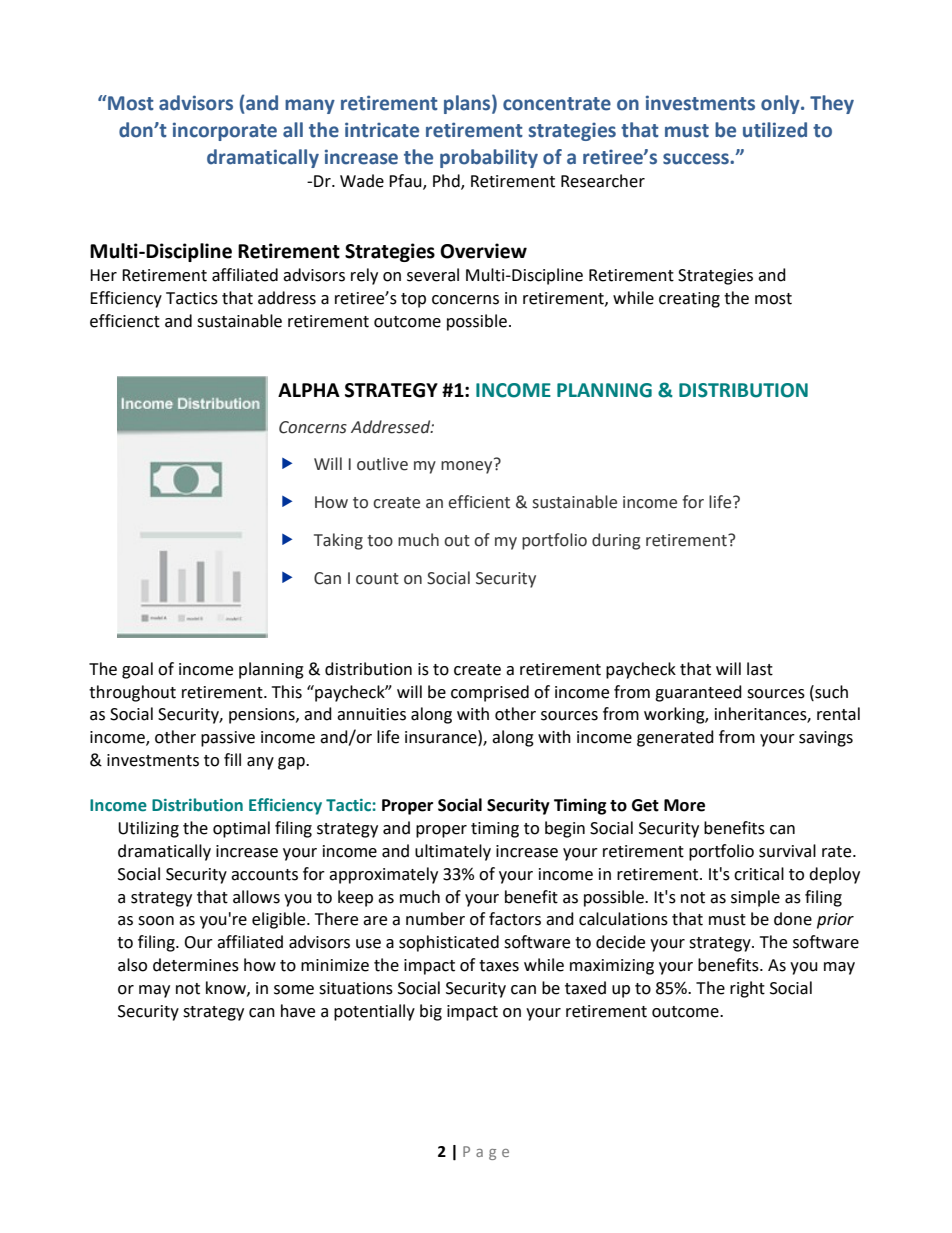 The width and height of the screenshot is (952, 1233). Describe the element at coordinates (490, 693) in the screenshot. I see `comprised` at that location.
